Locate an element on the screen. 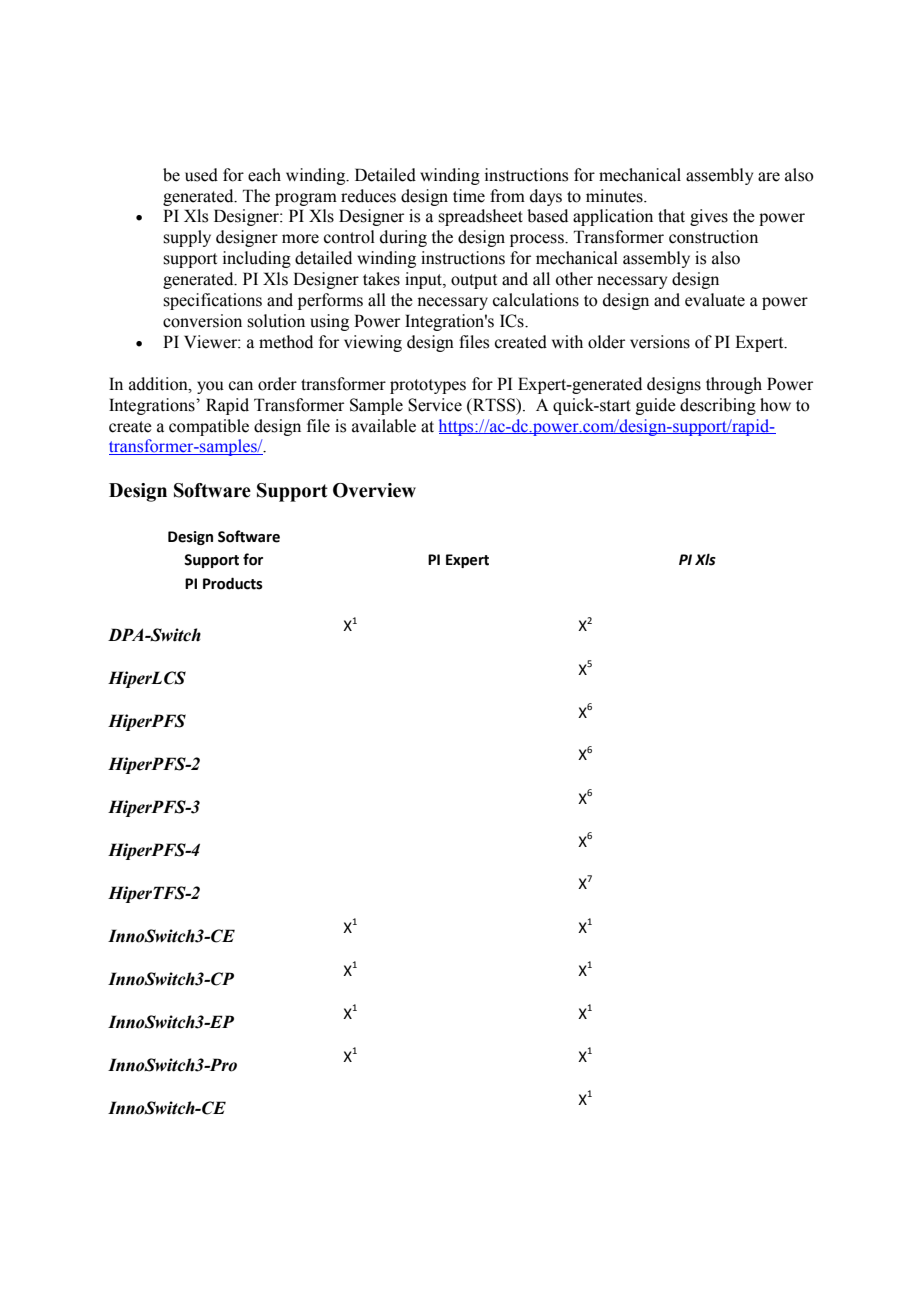 The height and width of the screenshot is (1308, 924). describing is located at coordinates (718, 406).
